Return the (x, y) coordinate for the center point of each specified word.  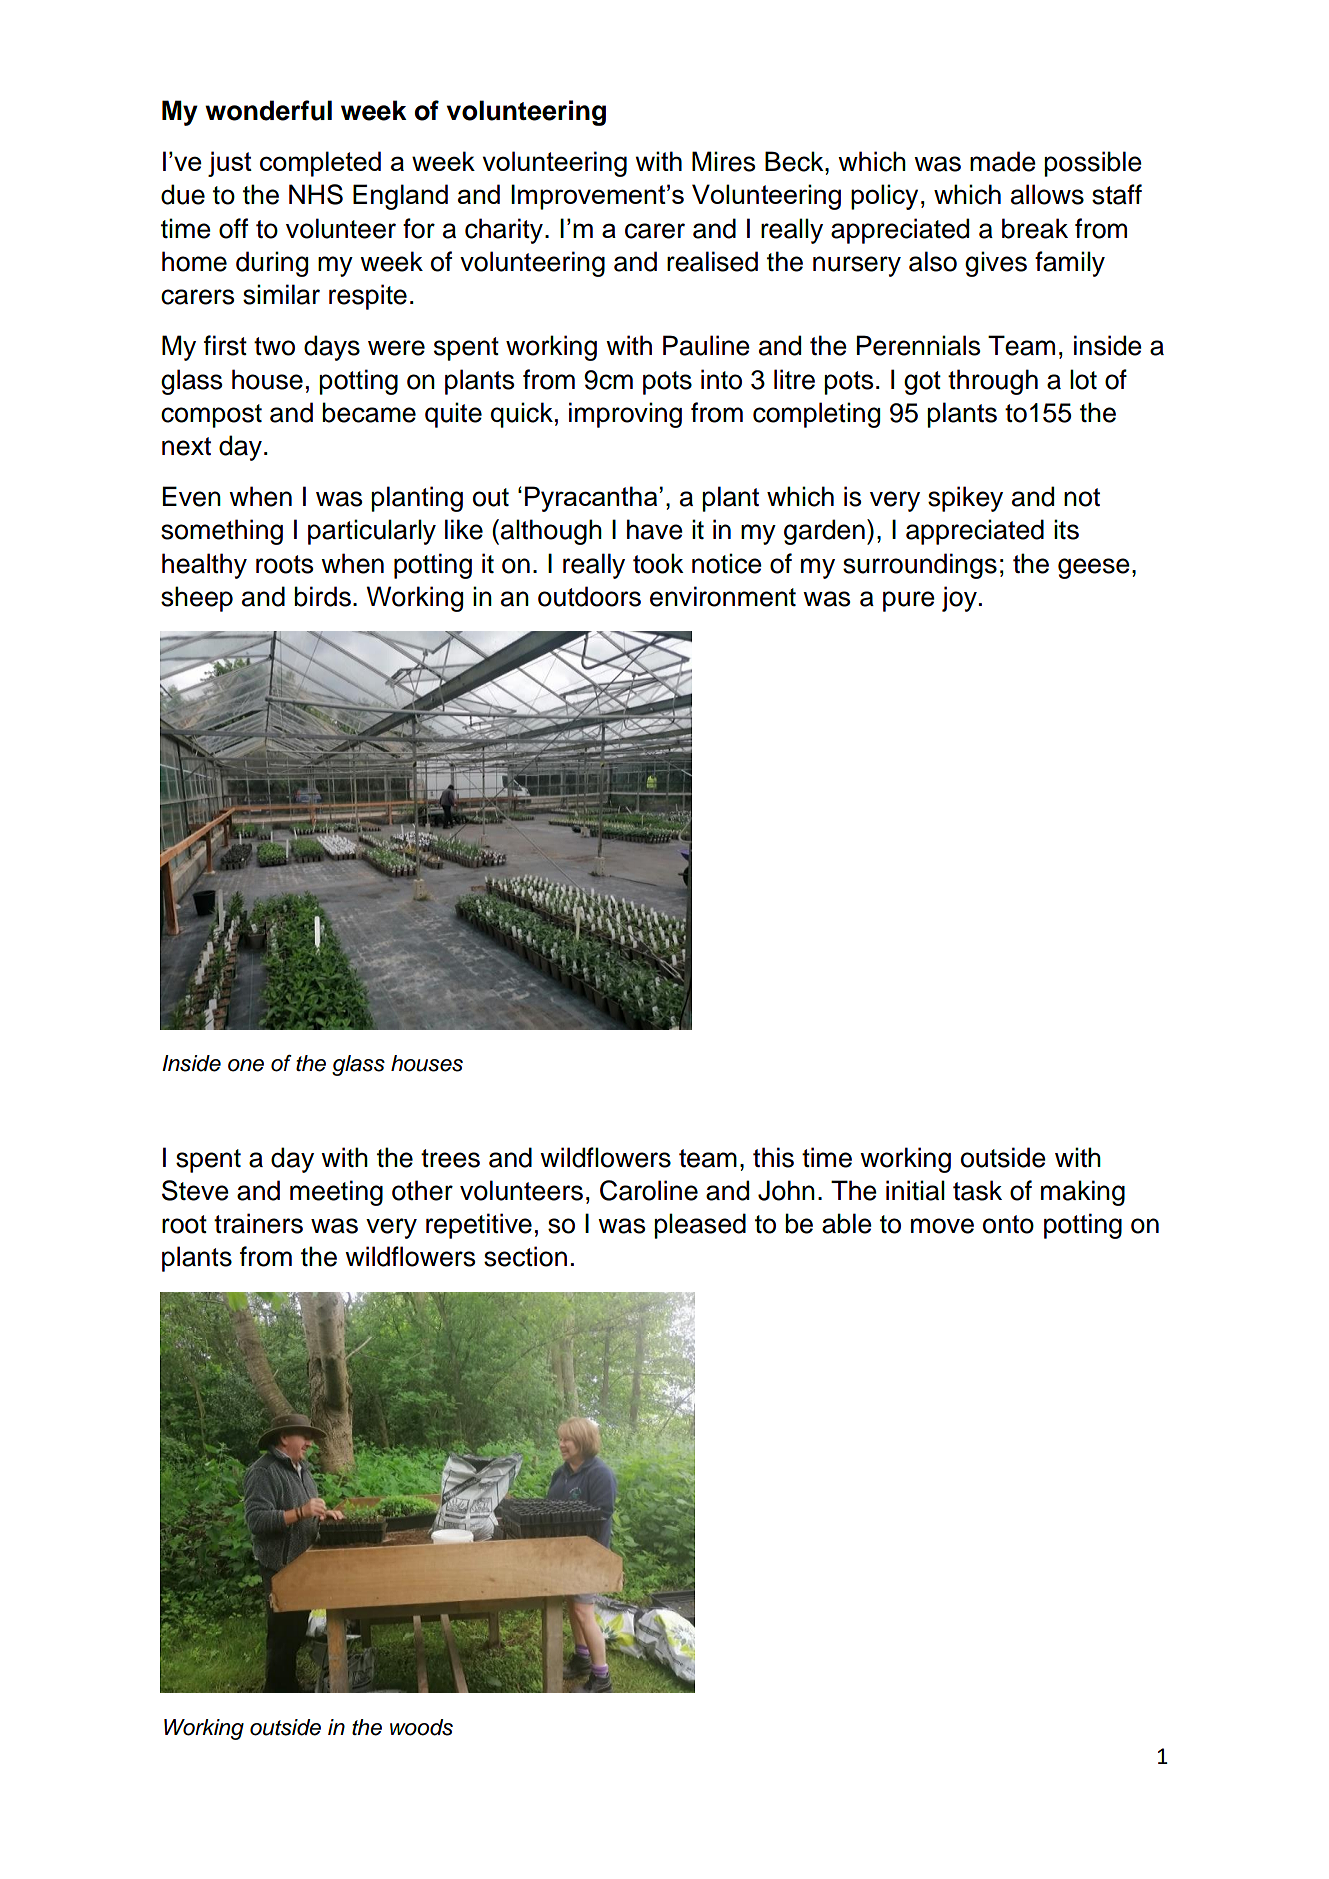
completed (320, 164)
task (977, 1190)
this (773, 1157)
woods (421, 1727)
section (525, 1256)
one (246, 1065)
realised (712, 261)
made (1003, 161)
